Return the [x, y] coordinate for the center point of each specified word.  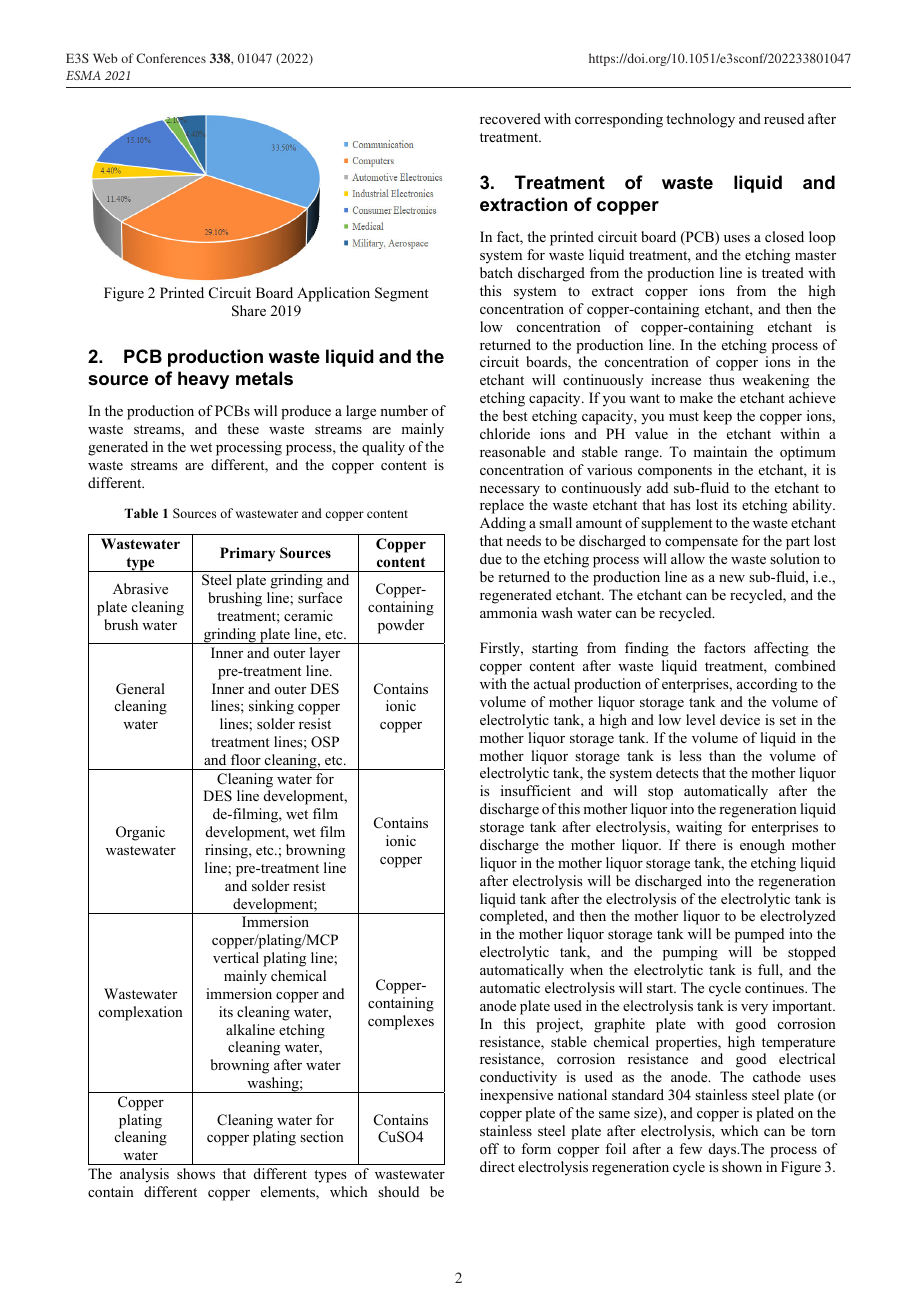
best [515, 415]
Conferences [171, 58]
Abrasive [140, 588]
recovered [510, 118]
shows [196, 1173]
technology [700, 120]
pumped [759, 935]
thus [721, 379]
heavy [203, 380]
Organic [140, 833]
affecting [781, 649]
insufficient [536, 790]
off [489, 1148]
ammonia [508, 612]
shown [742, 1166]
